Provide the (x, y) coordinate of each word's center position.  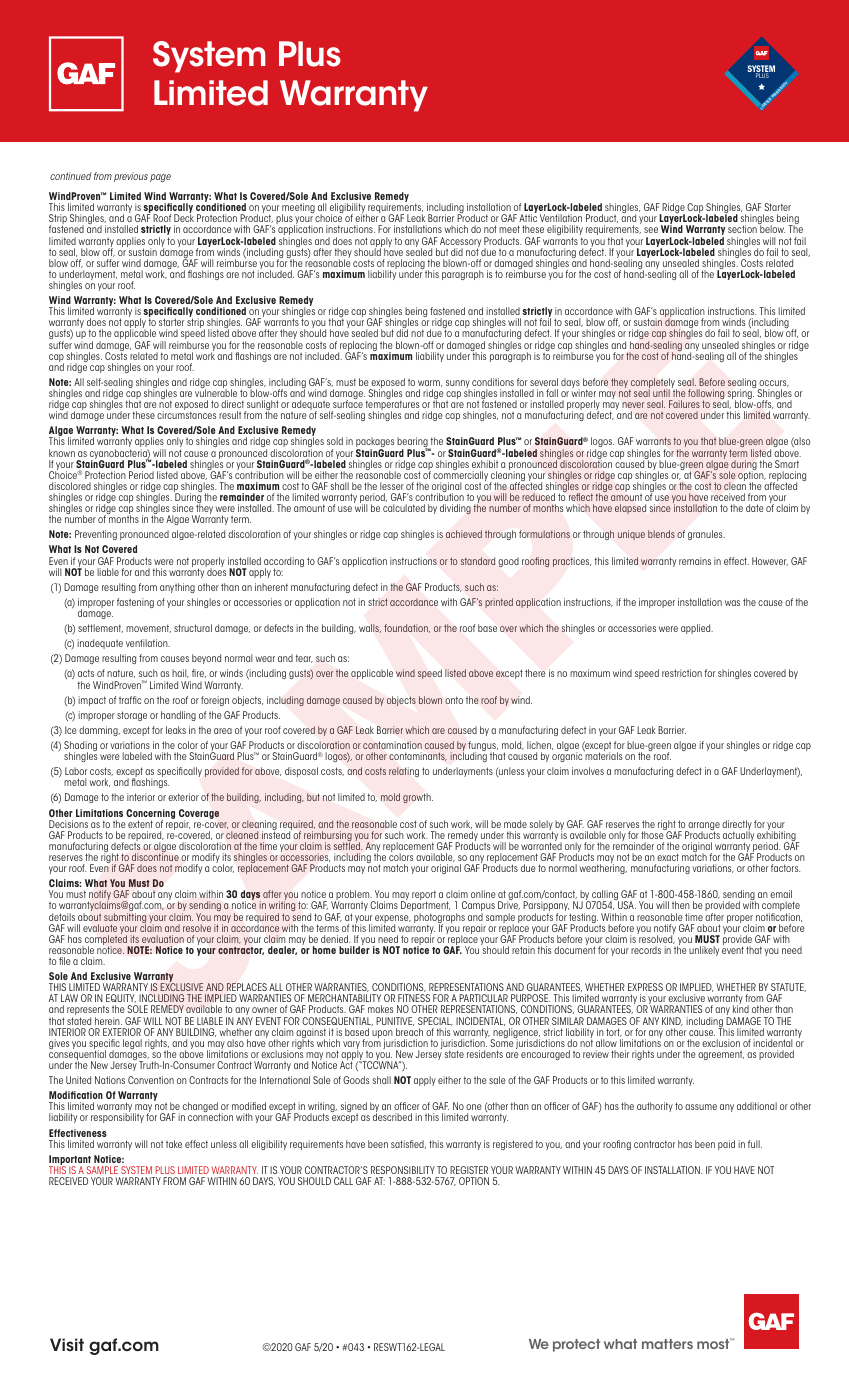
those (653, 834)
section (742, 229)
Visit (67, 1345)
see (651, 230)
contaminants (418, 756)
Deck (184, 218)
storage (132, 716)
